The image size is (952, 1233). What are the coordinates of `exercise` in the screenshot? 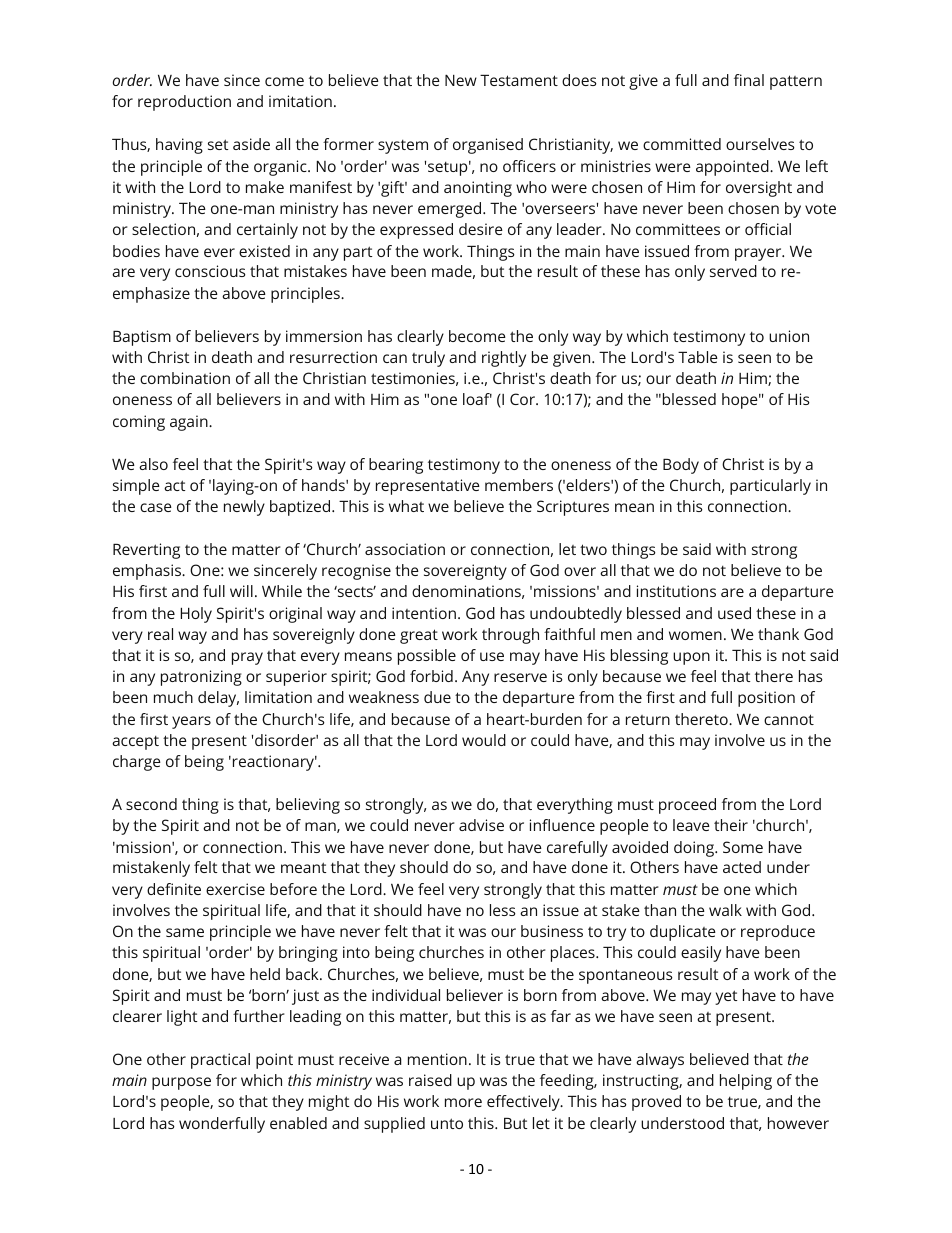 It's located at (235, 889).
